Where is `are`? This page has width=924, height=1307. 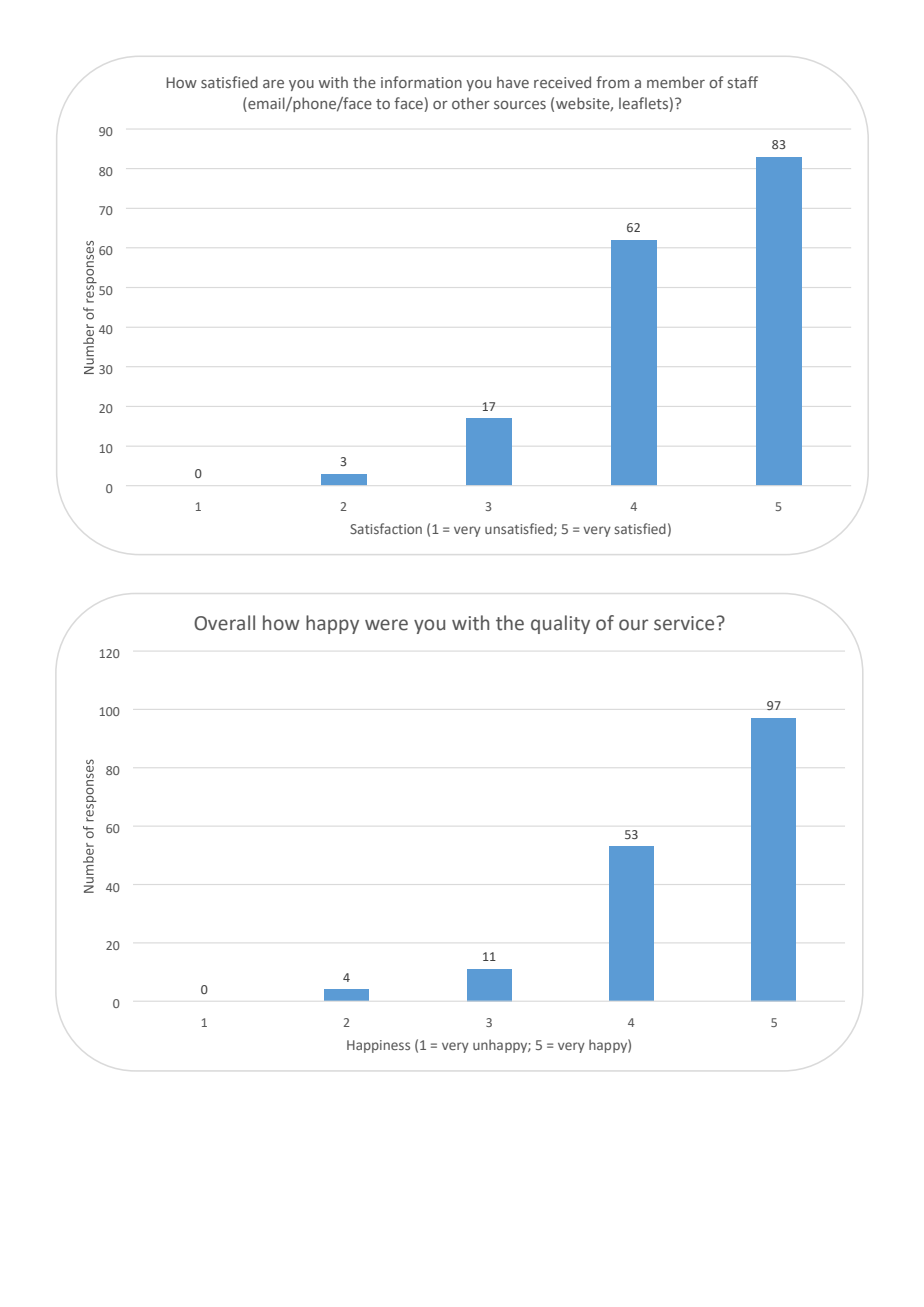 are is located at coordinates (273, 84).
